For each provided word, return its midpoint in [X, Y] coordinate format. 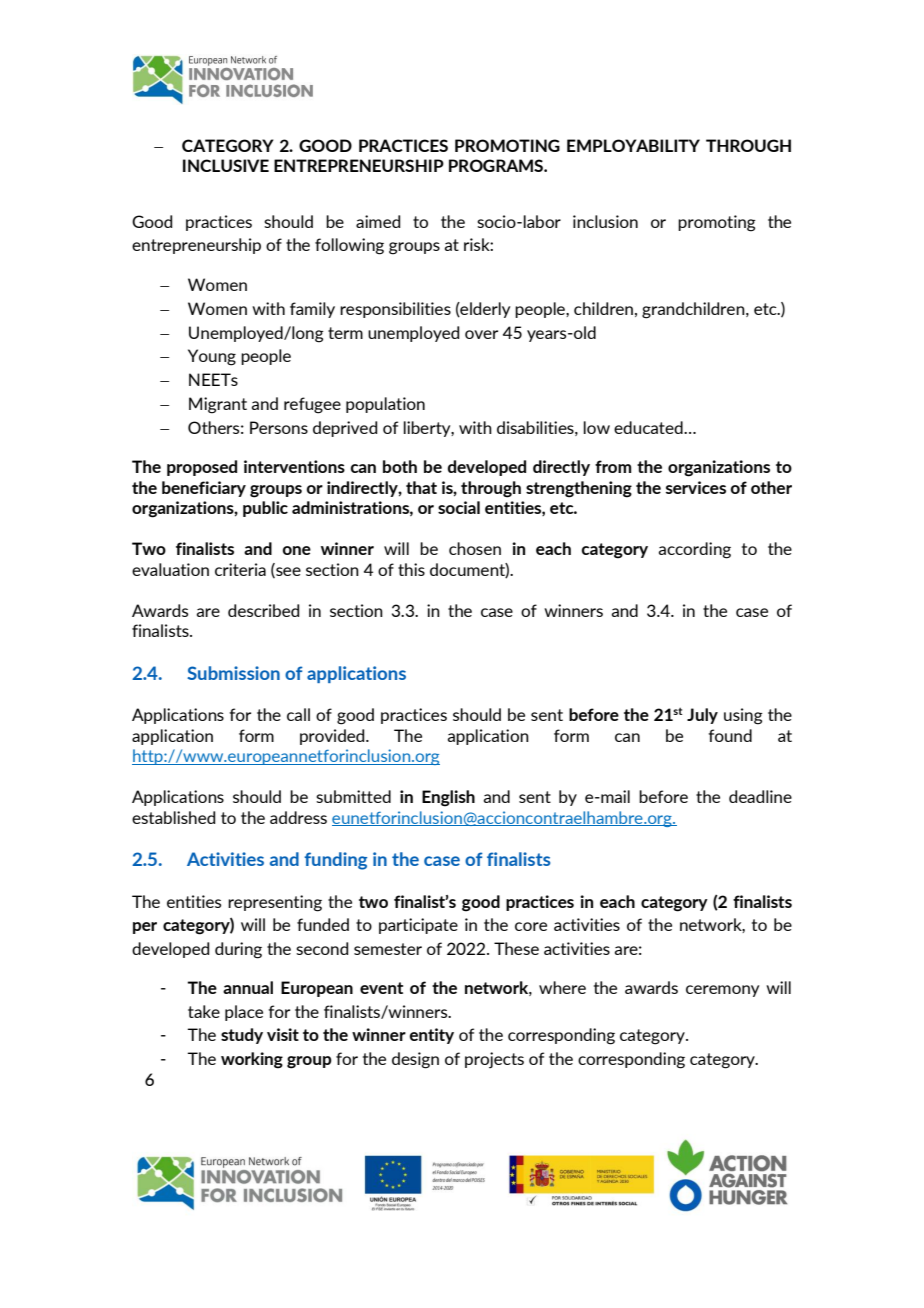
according [694, 550]
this [411, 569]
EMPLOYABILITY [633, 145]
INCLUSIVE [226, 165]
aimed [378, 221]
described [263, 610]
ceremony [722, 991]
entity [431, 1036]
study [242, 1036]
